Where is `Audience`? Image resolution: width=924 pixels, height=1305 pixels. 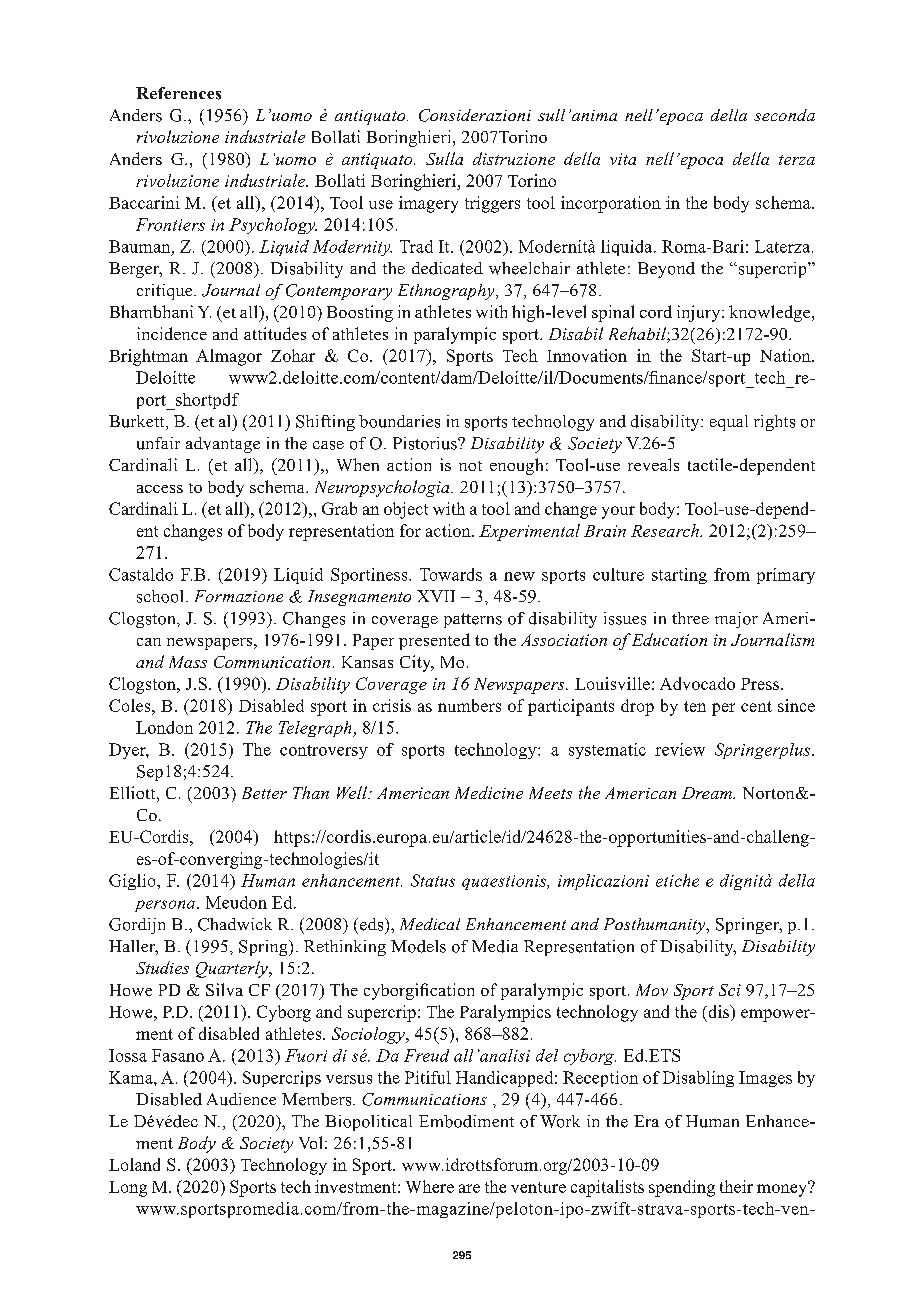
Audience is located at coordinates (241, 1099).
